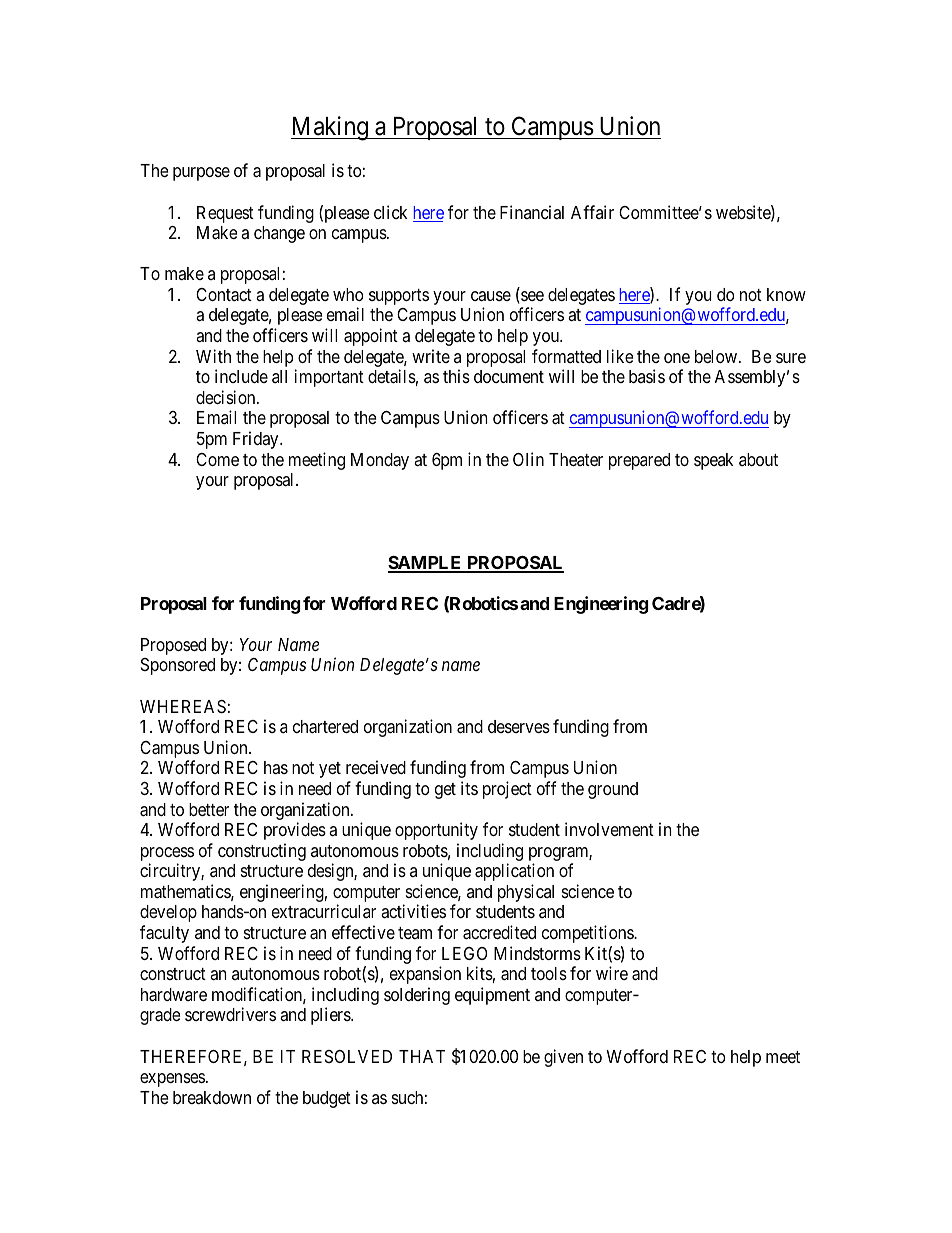 This screenshot has height=1233, width=952. Describe the element at coordinates (212, 1097) in the screenshot. I see `breakdown` at that location.
